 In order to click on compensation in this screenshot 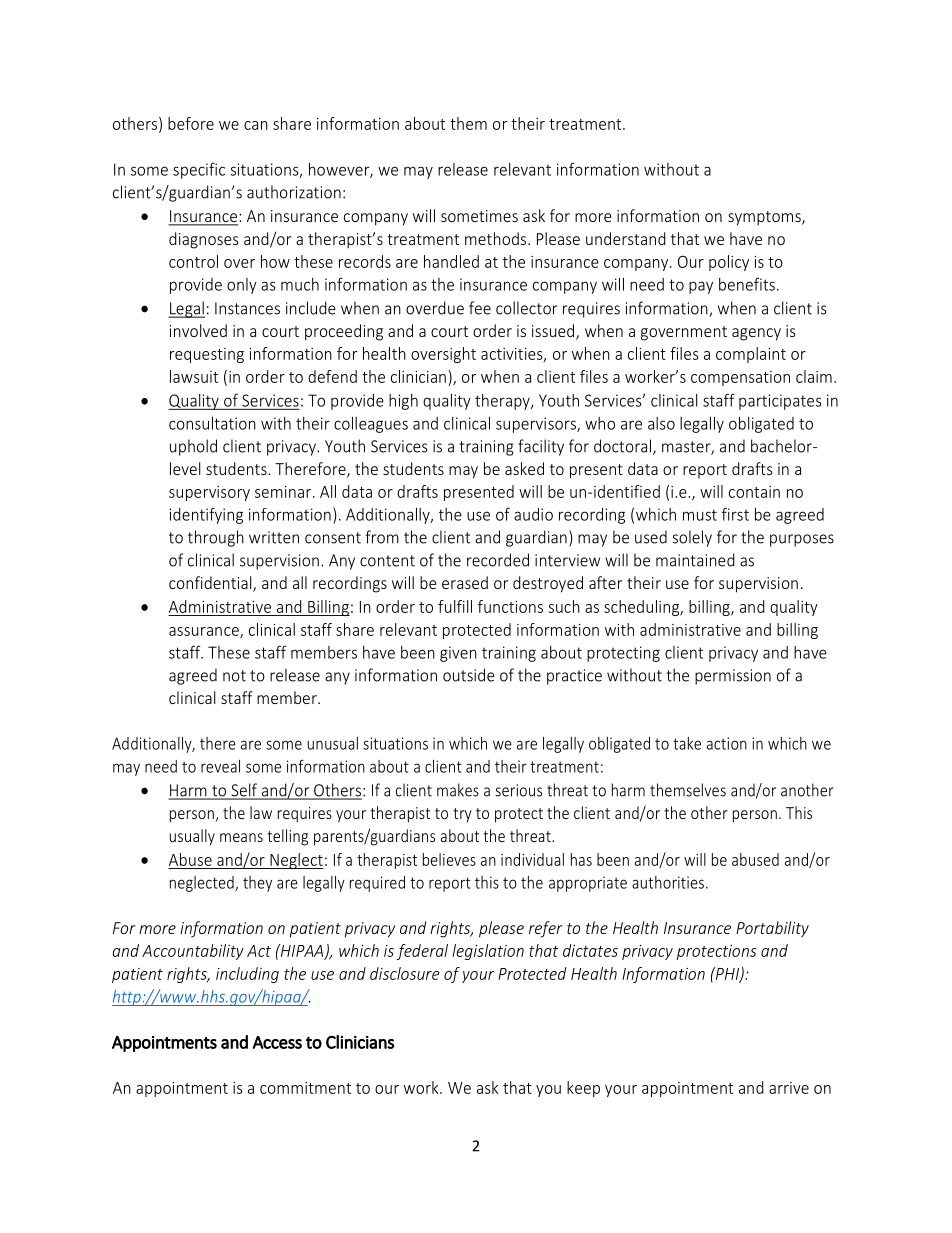, I will do `click(740, 378)`.
